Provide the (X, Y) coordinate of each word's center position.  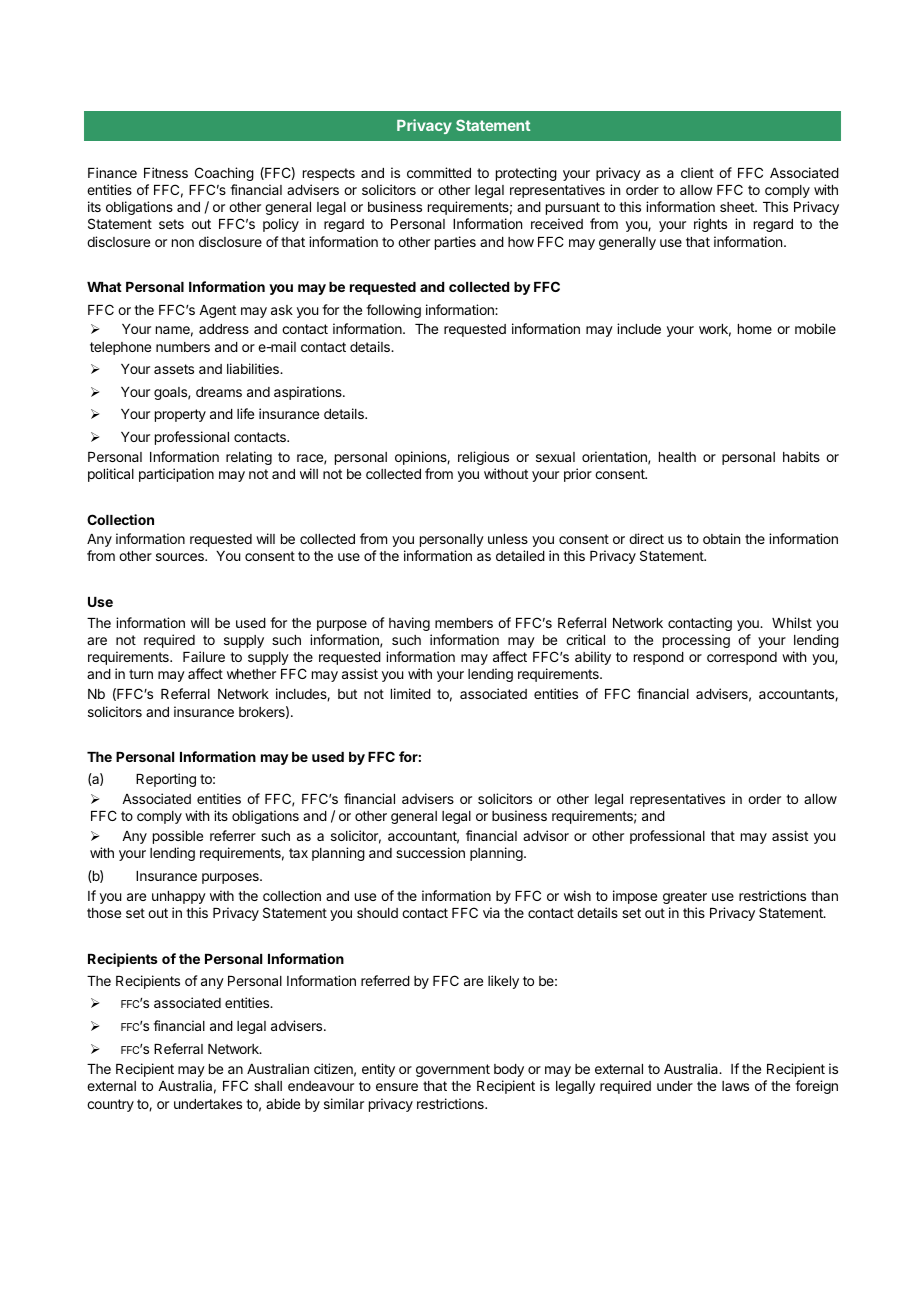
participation (176, 475)
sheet (738, 207)
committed (439, 172)
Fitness (166, 172)
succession (430, 852)
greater (685, 897)
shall (268, 1086)
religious (483, 458)
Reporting (166, 780)
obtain (721, 538)
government (453, 1070)
